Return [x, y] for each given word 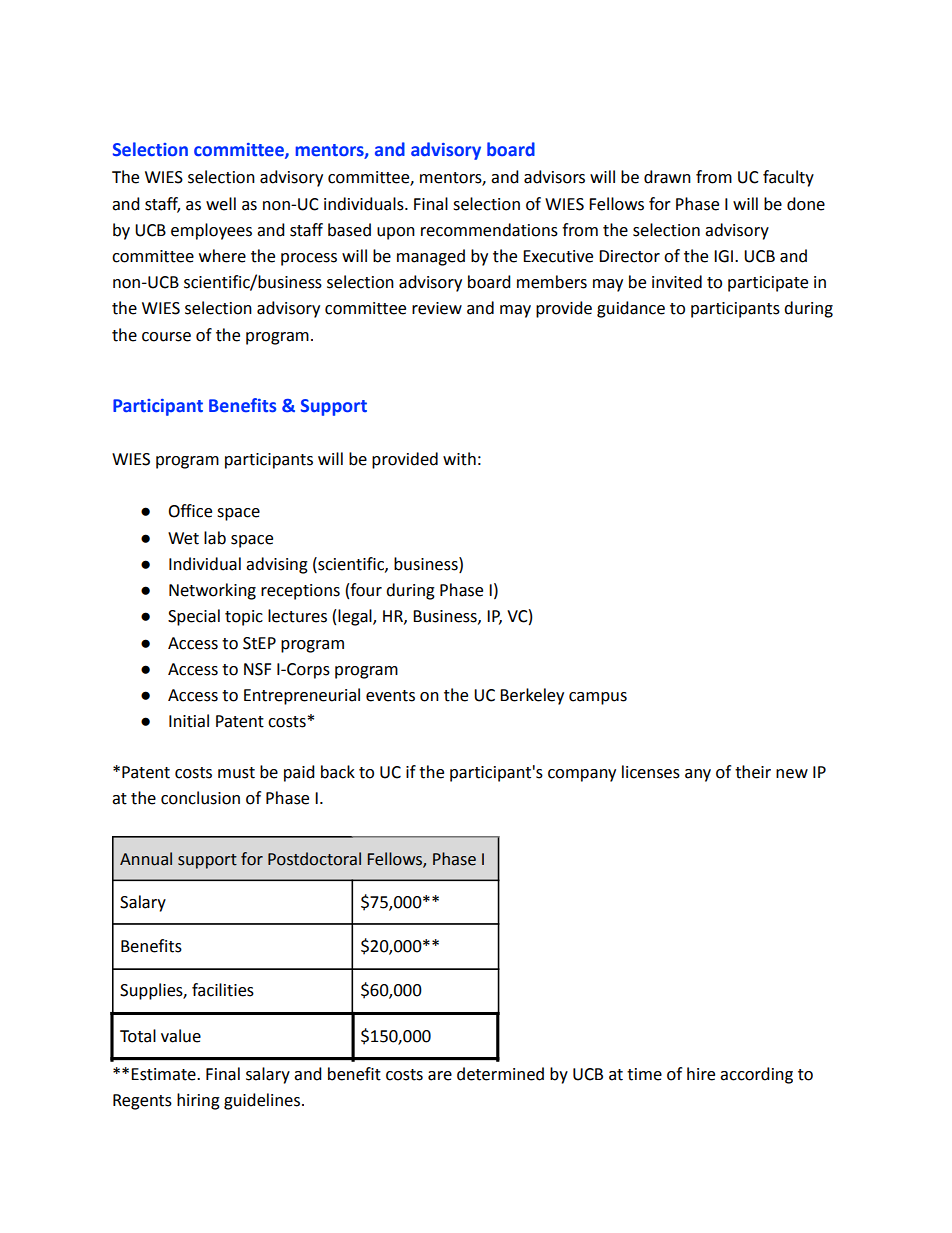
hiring [198, 1101]
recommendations [489, 230]
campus [598, 698]
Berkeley [532, 696]
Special [194, 617]
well [221, 204]
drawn [667, 177]
